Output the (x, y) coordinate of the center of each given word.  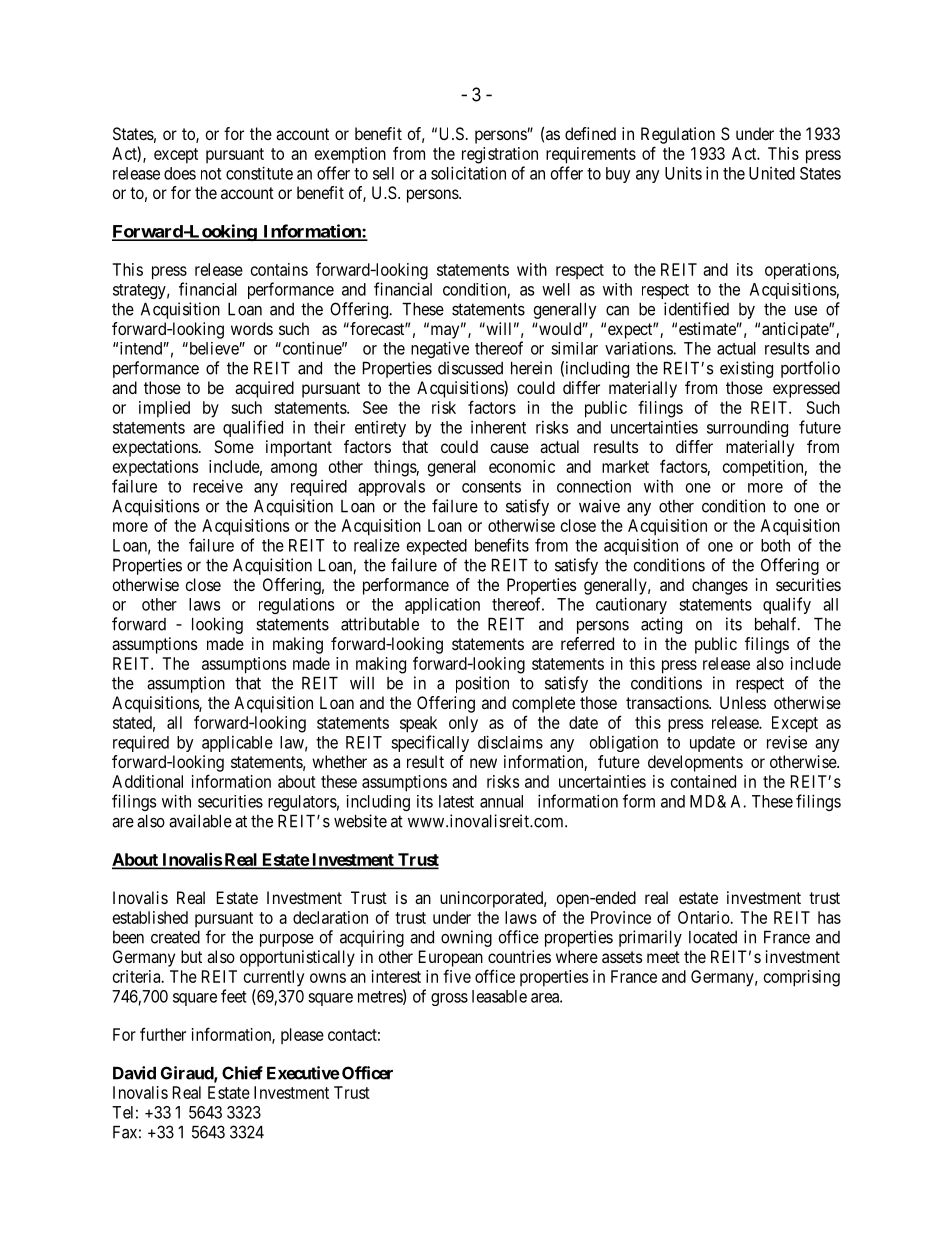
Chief (242, 1073)
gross (449, 999)
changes (720, 586)
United (772, 173)
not (211, 174)
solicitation (468, 173)
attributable (380, 624)
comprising (802, 978)
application (442, 606)
